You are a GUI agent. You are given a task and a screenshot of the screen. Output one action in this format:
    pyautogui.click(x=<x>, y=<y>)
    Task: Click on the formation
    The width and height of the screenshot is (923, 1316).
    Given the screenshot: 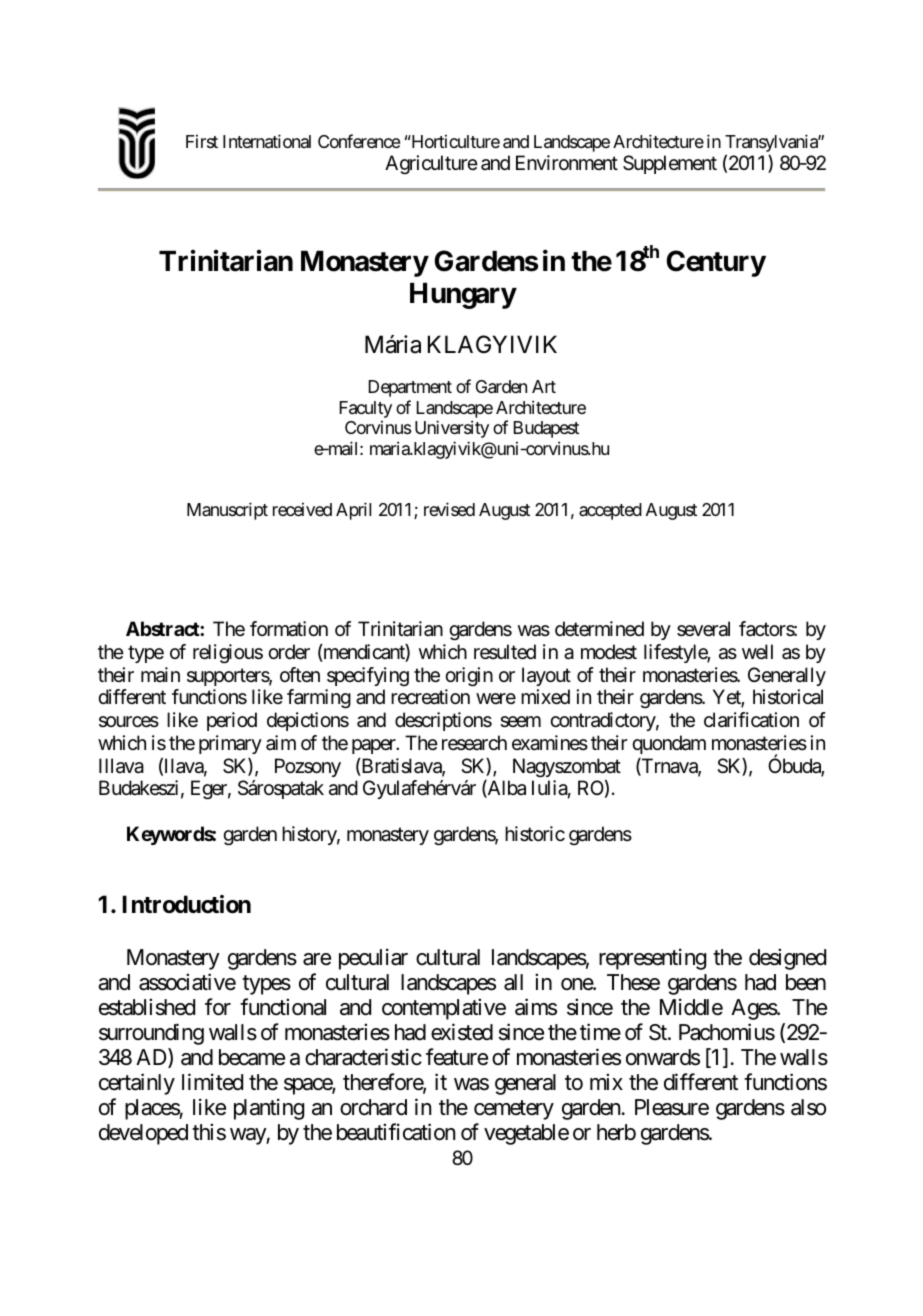 What is the action you would take?
    pyautogui.click(x=289, y=629)
